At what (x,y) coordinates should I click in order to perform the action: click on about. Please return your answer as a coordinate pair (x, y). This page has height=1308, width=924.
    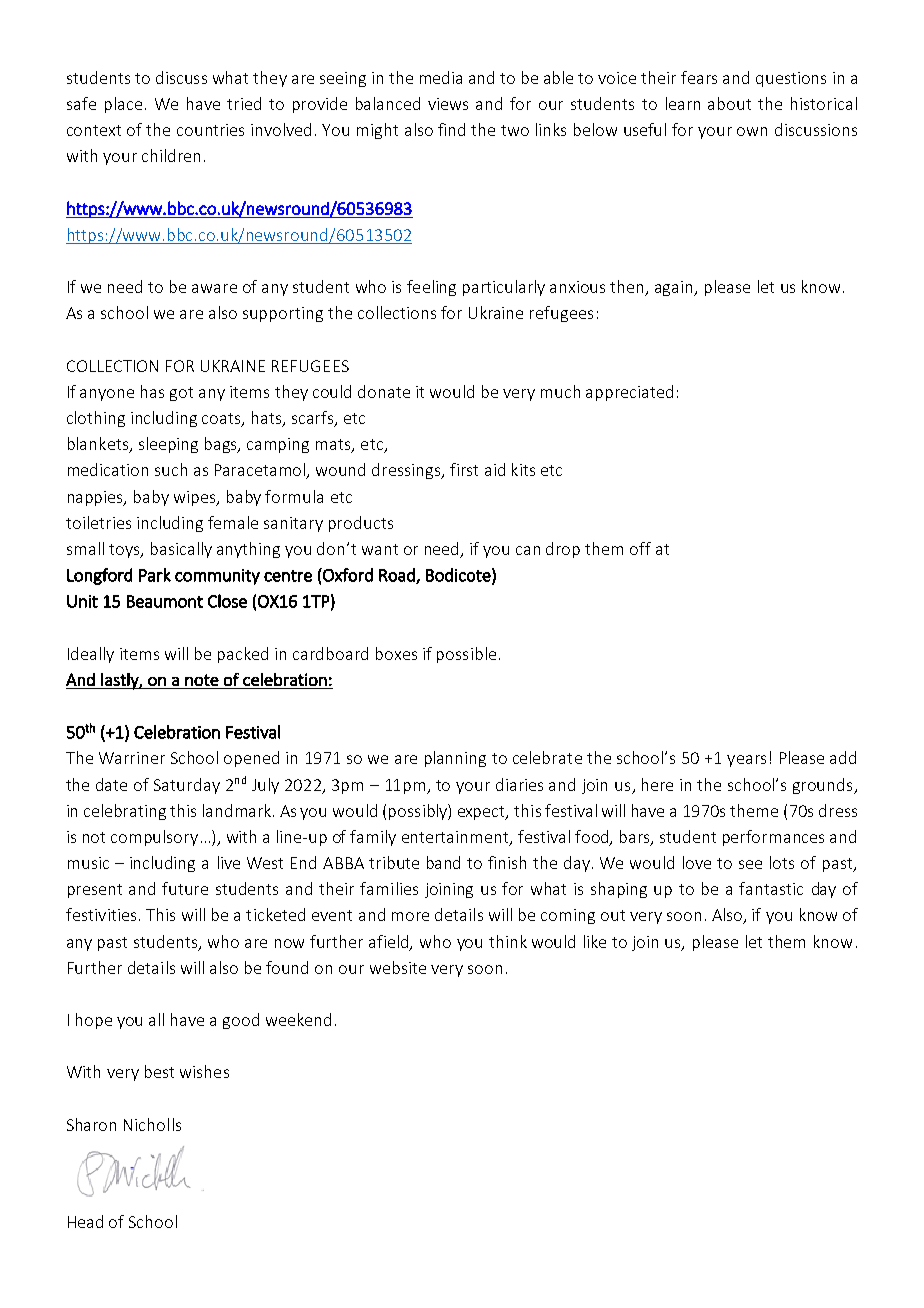
    Looking at the image, I should click on (729, 103).
